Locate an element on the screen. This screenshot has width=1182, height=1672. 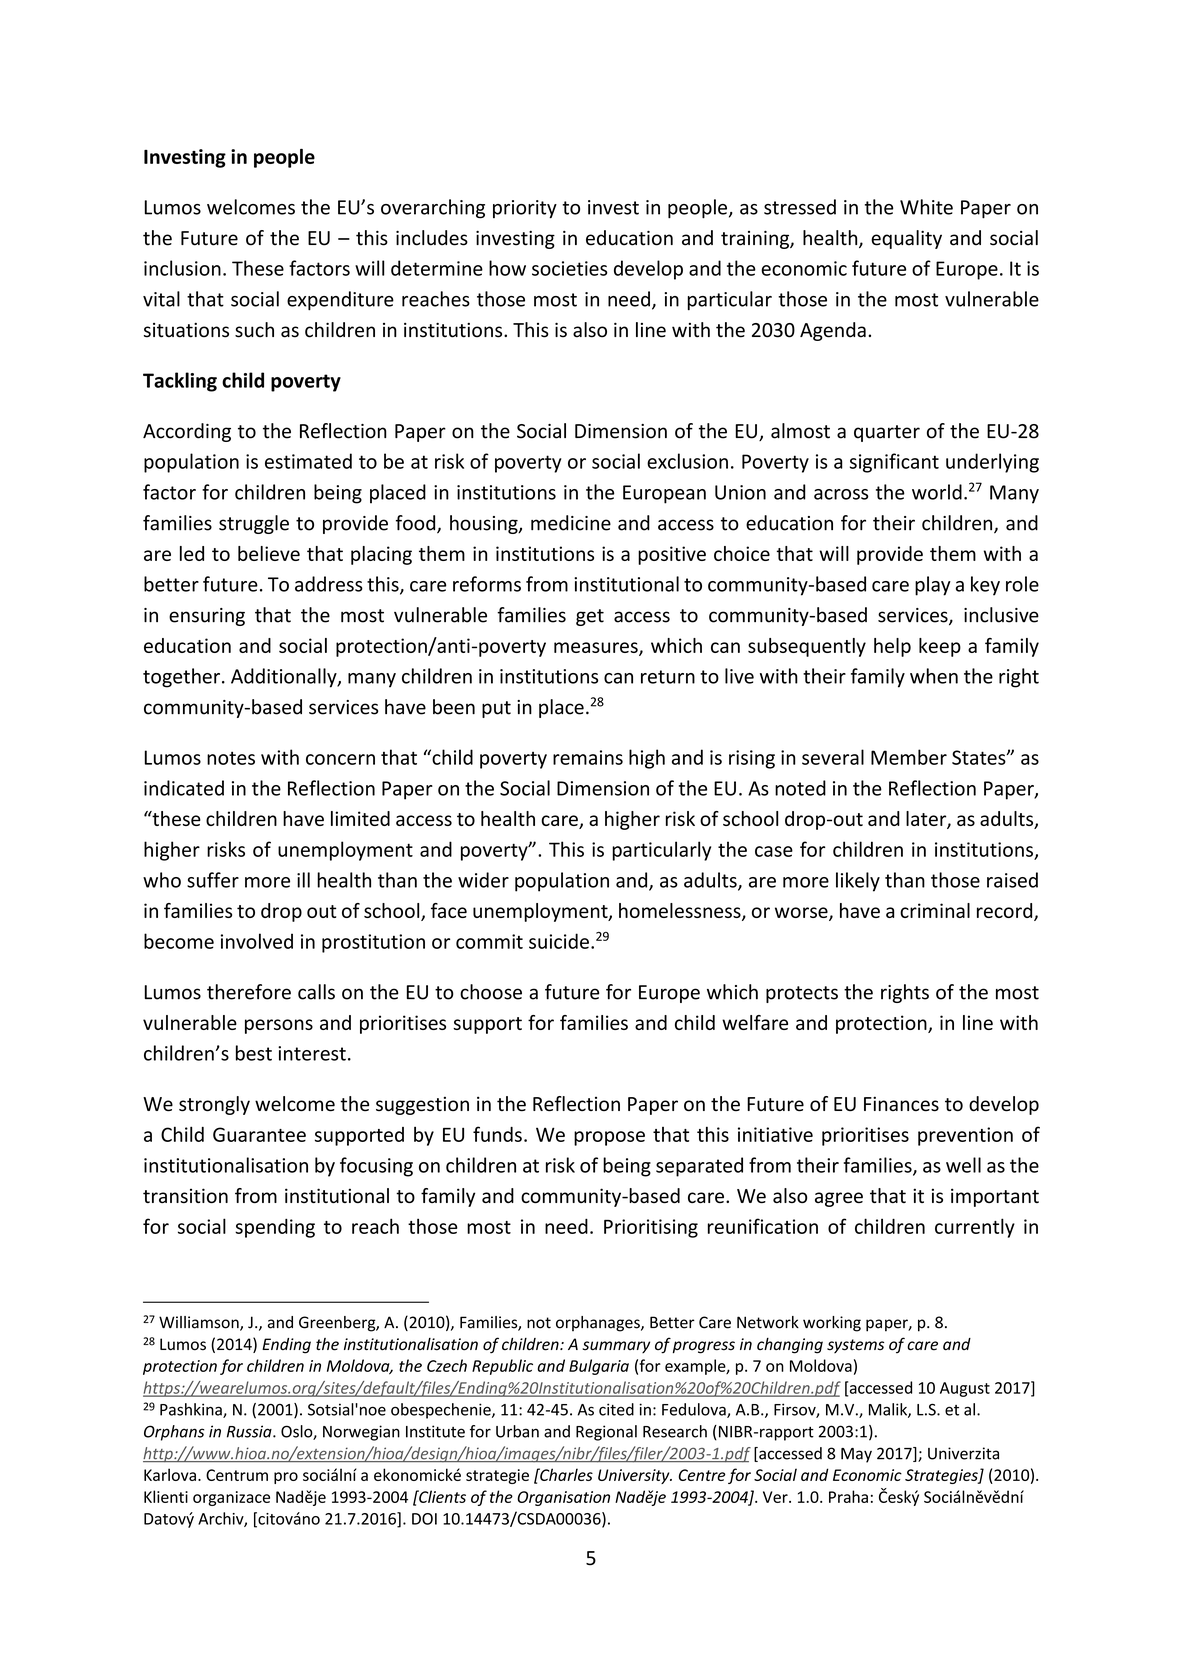
ensuring is located at coordinates (207, 617).
